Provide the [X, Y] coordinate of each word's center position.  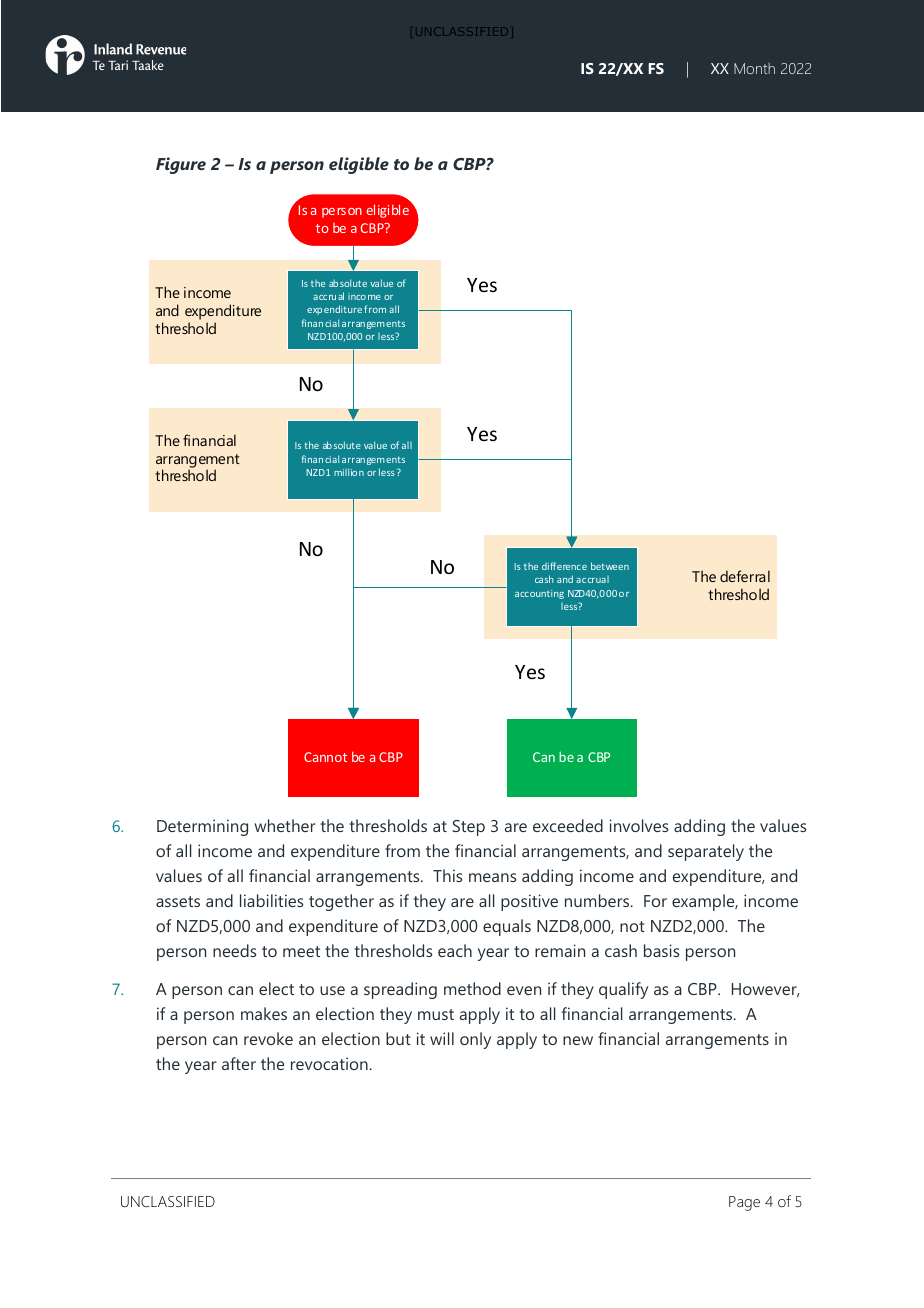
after [239, 1063]
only [475, 1040]
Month [754, 68]
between [610, 566]
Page [744, 1203]
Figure [181, 165]
